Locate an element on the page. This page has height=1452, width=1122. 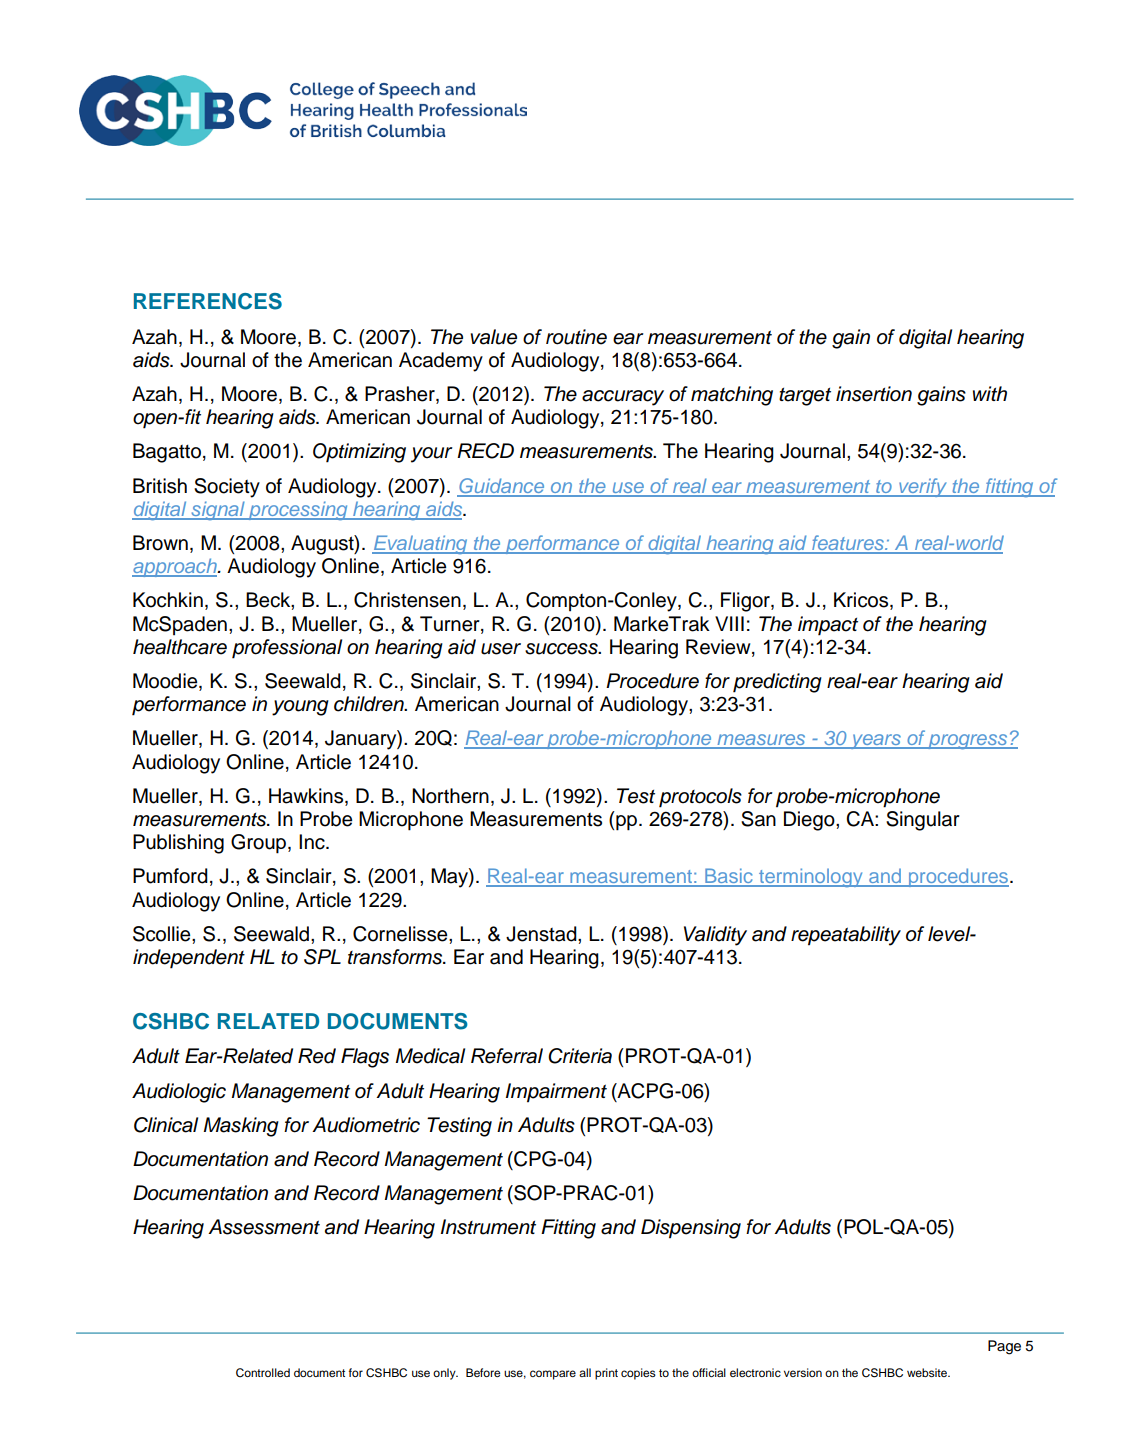
Singular is located at coordinates (923, 821).
